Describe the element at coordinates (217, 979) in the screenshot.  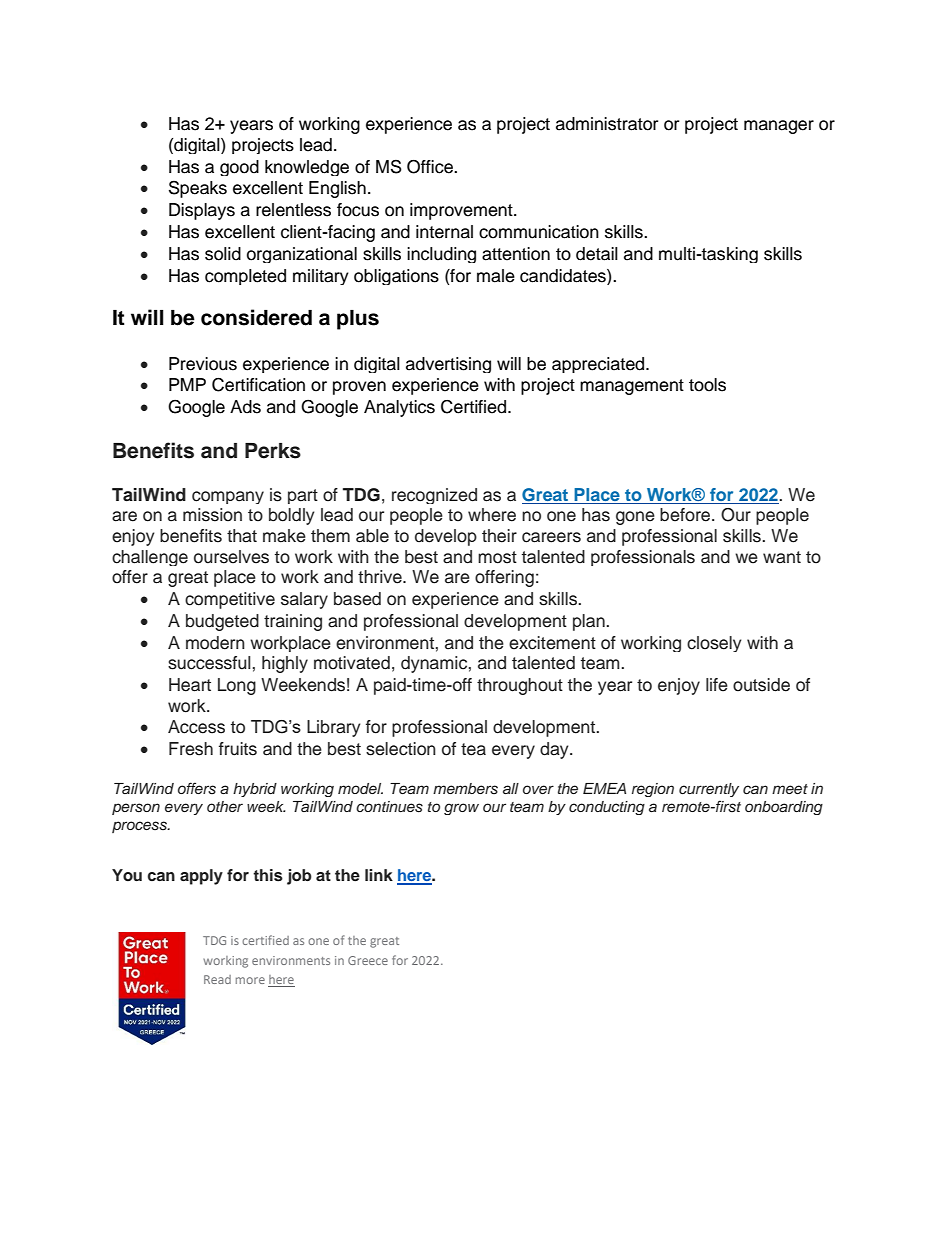
I see `Read` at that location.
